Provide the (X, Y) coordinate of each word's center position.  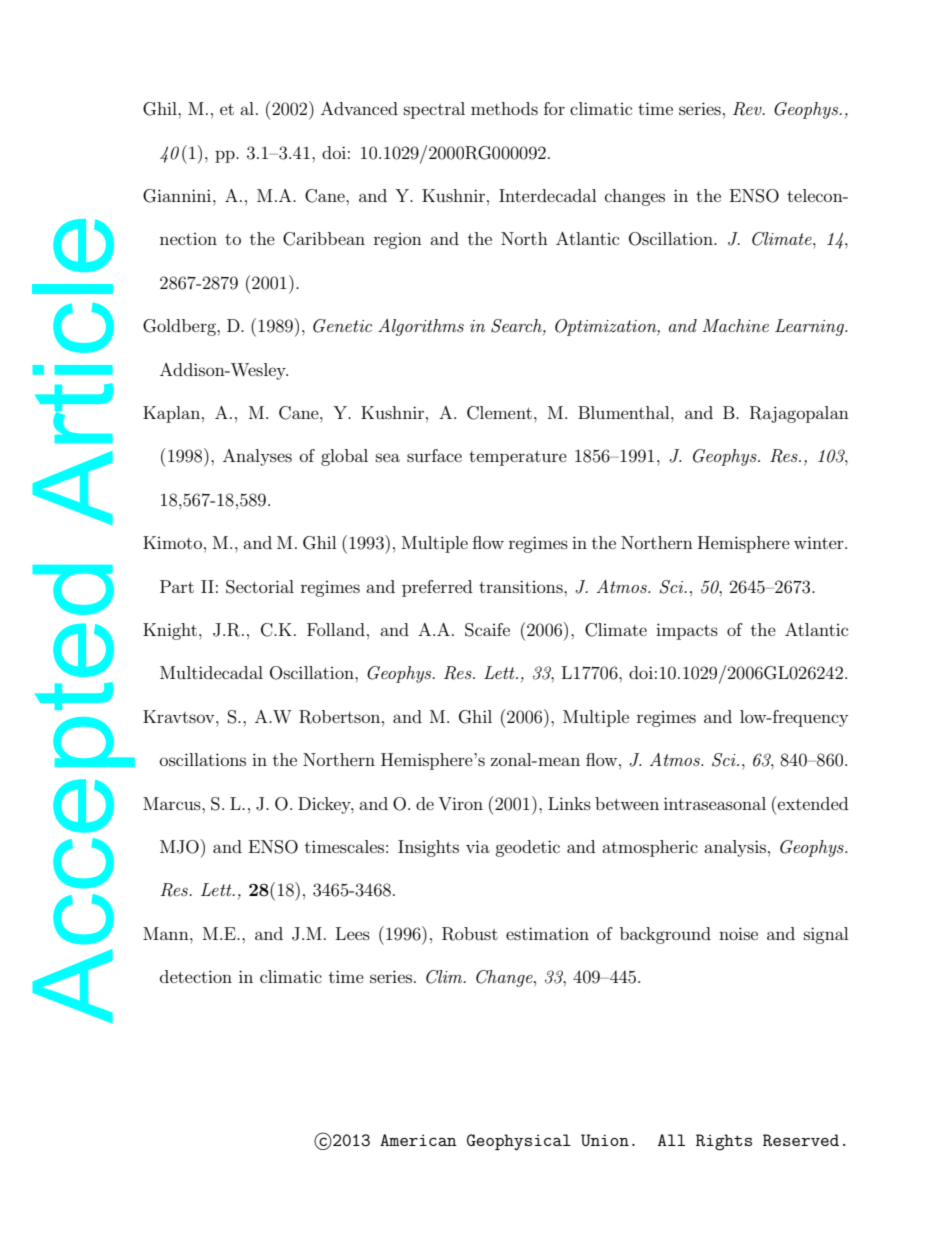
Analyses (257, 457)
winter (820, 542)
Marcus (173, 803)
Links (569, 803)
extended (813, 803)
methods (504, 108)
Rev (748, 109)
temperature (518, 458)
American (418, 1140)
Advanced (359, 108)
